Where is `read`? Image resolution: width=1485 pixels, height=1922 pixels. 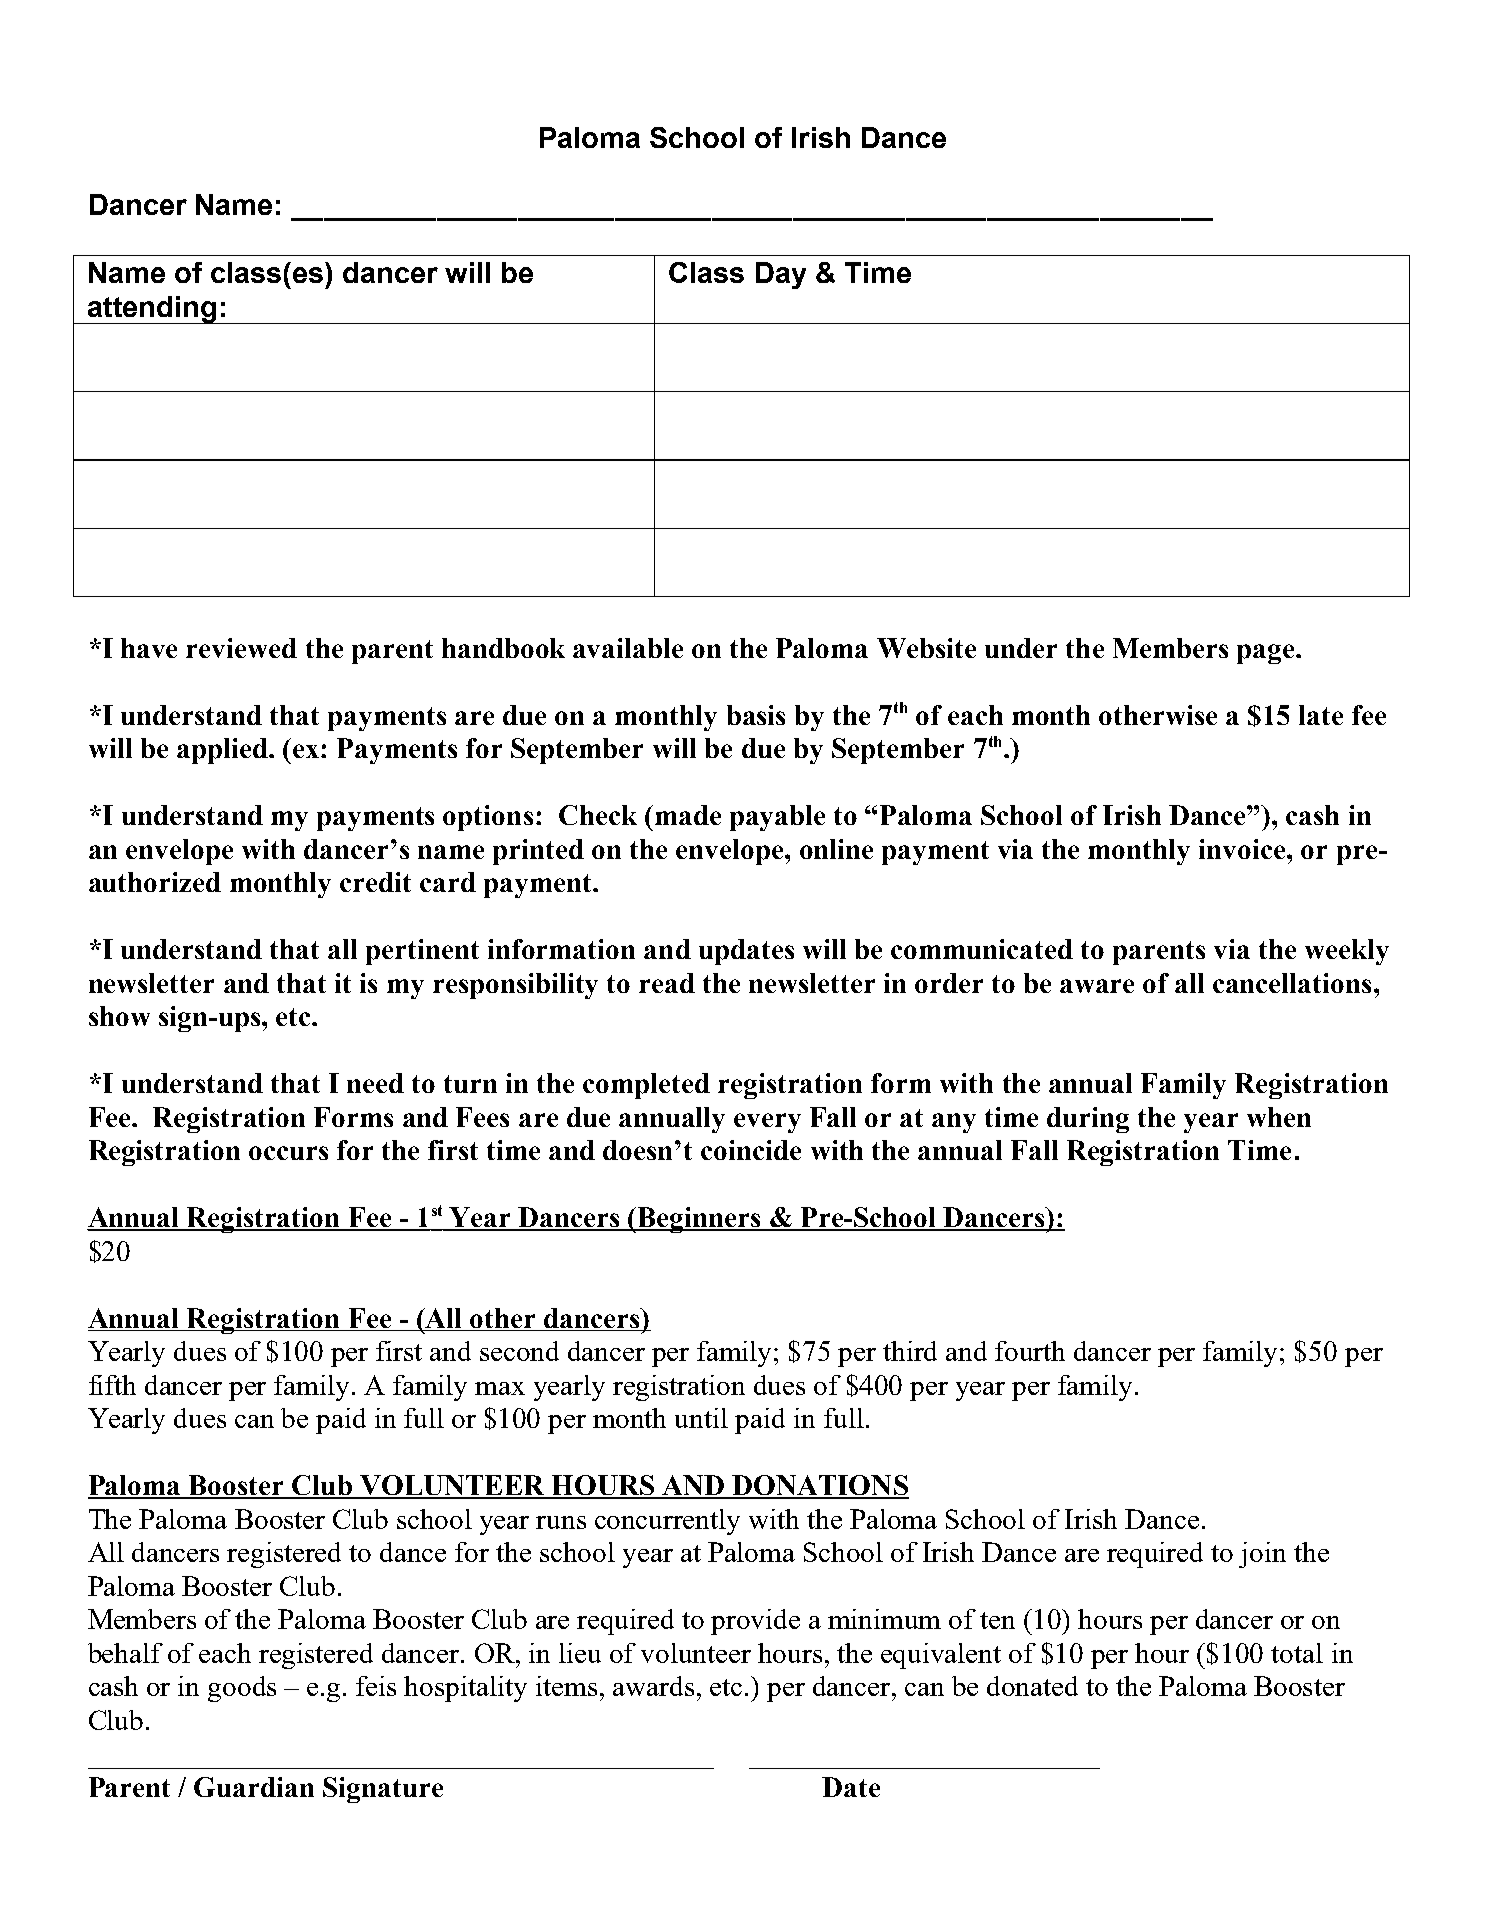
read is located at coordinates (667, 983).
